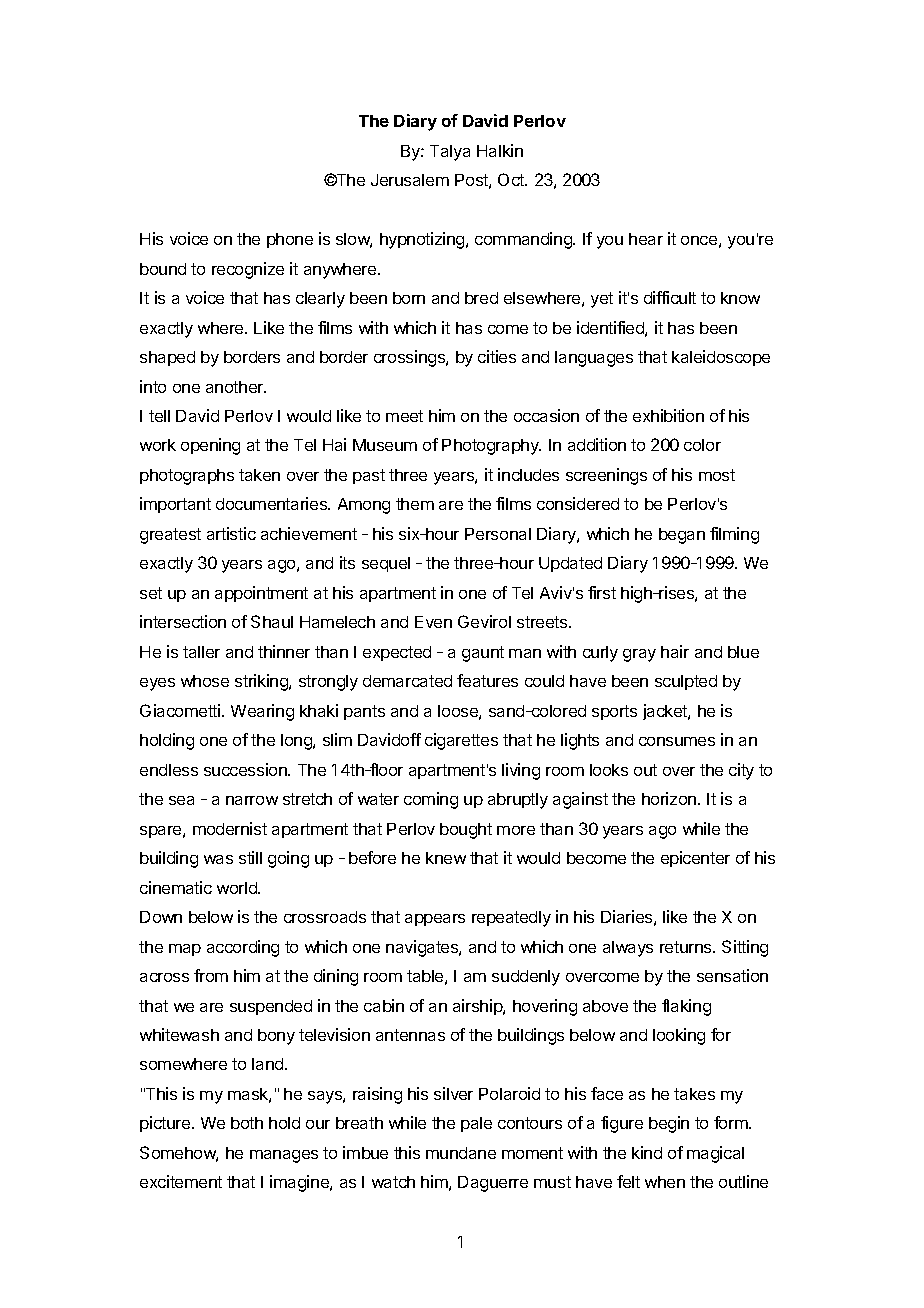 This screenshot has height=1308, width=924. I want to click on whose, so click(205, 681).
